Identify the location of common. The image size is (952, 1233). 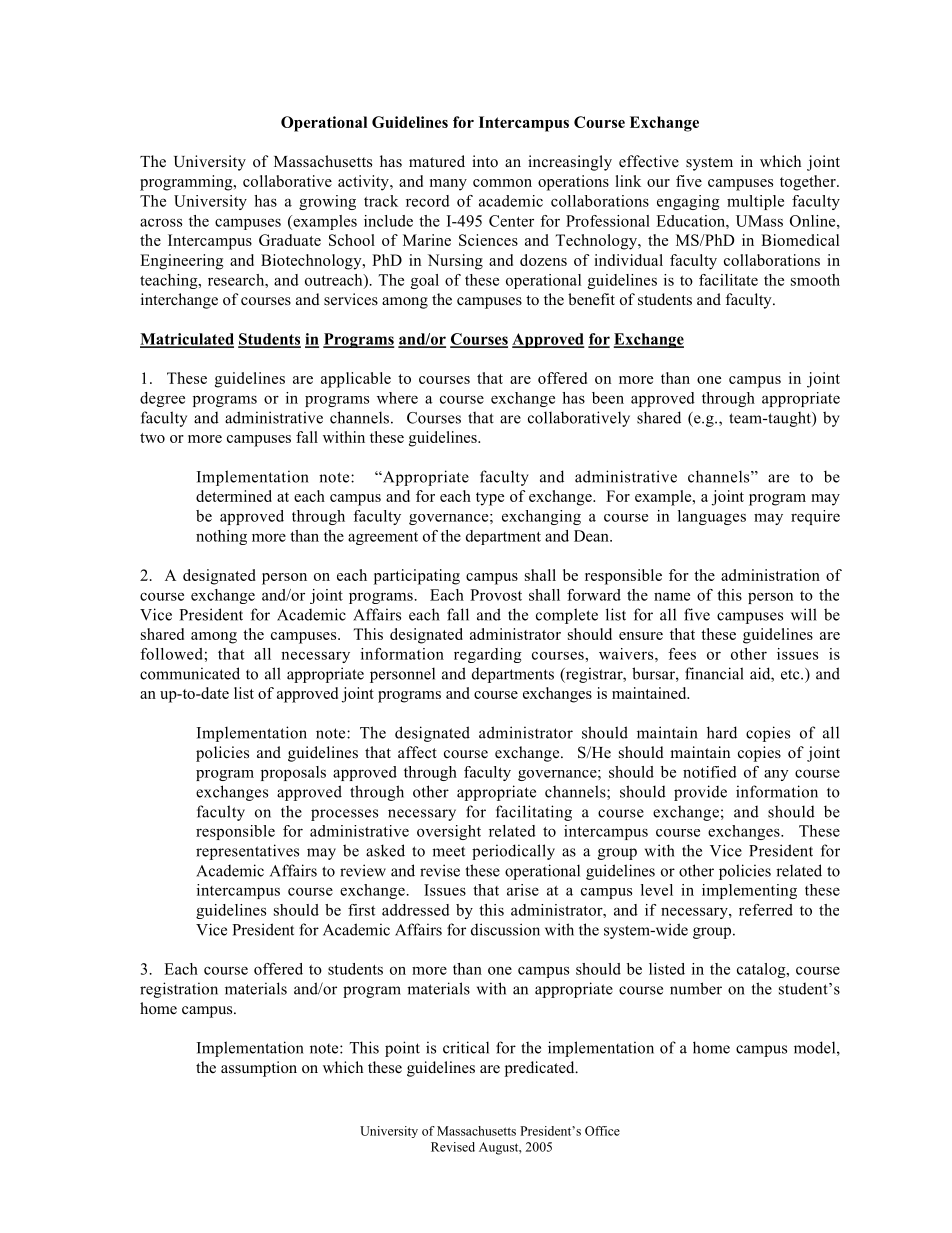
(502, 183).
